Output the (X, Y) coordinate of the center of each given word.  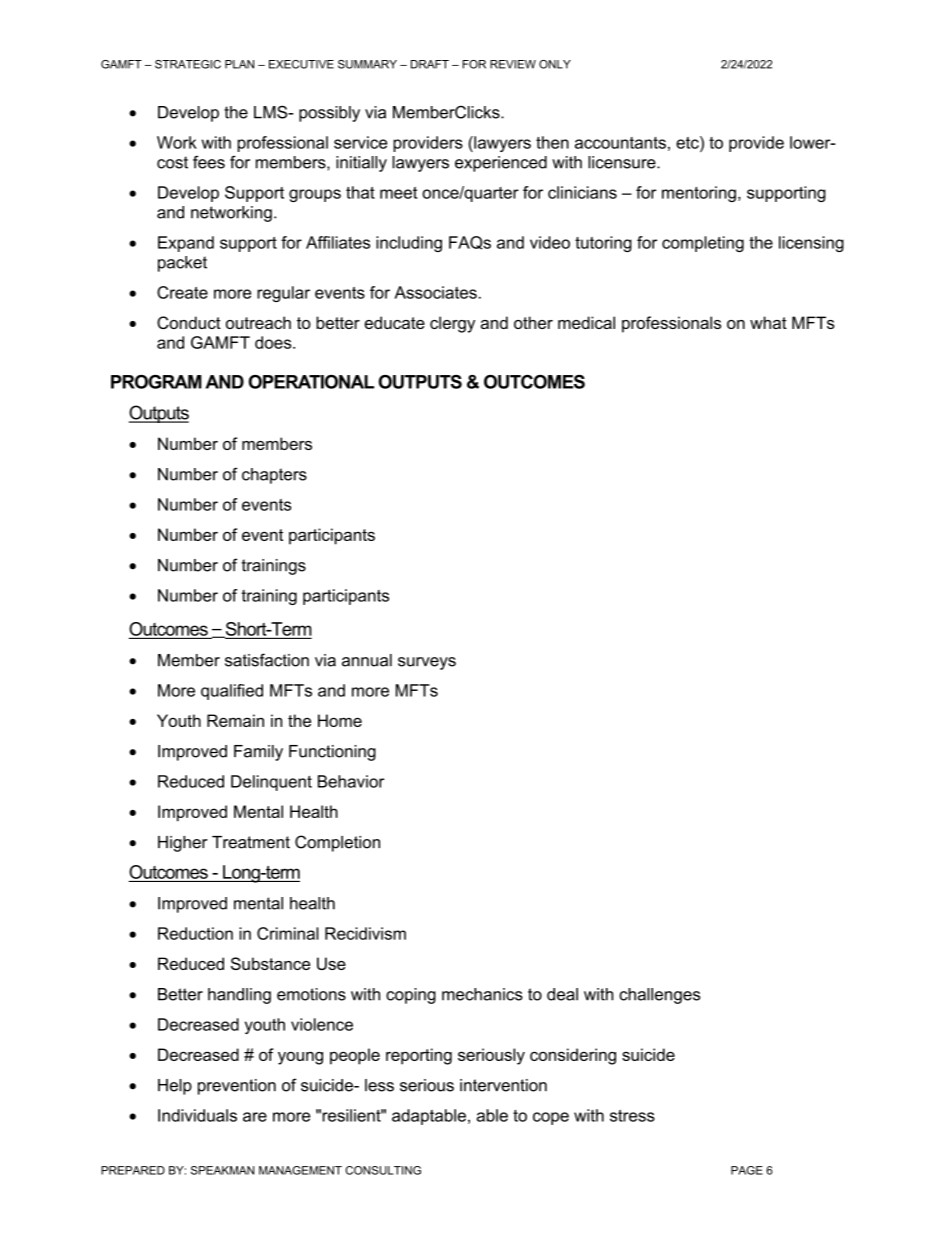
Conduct (189, 322)
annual (367, 660)
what (768, 322)
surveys (427, 663)
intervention (503, 1085)
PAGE (747, 1170)
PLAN (239, 64)
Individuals (197, 1115)
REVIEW (513, 64)
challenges (659, 996)
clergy (452, 324)
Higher (183, 844)
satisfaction (267, 660)
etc (688, 142)
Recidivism (365, 933)
